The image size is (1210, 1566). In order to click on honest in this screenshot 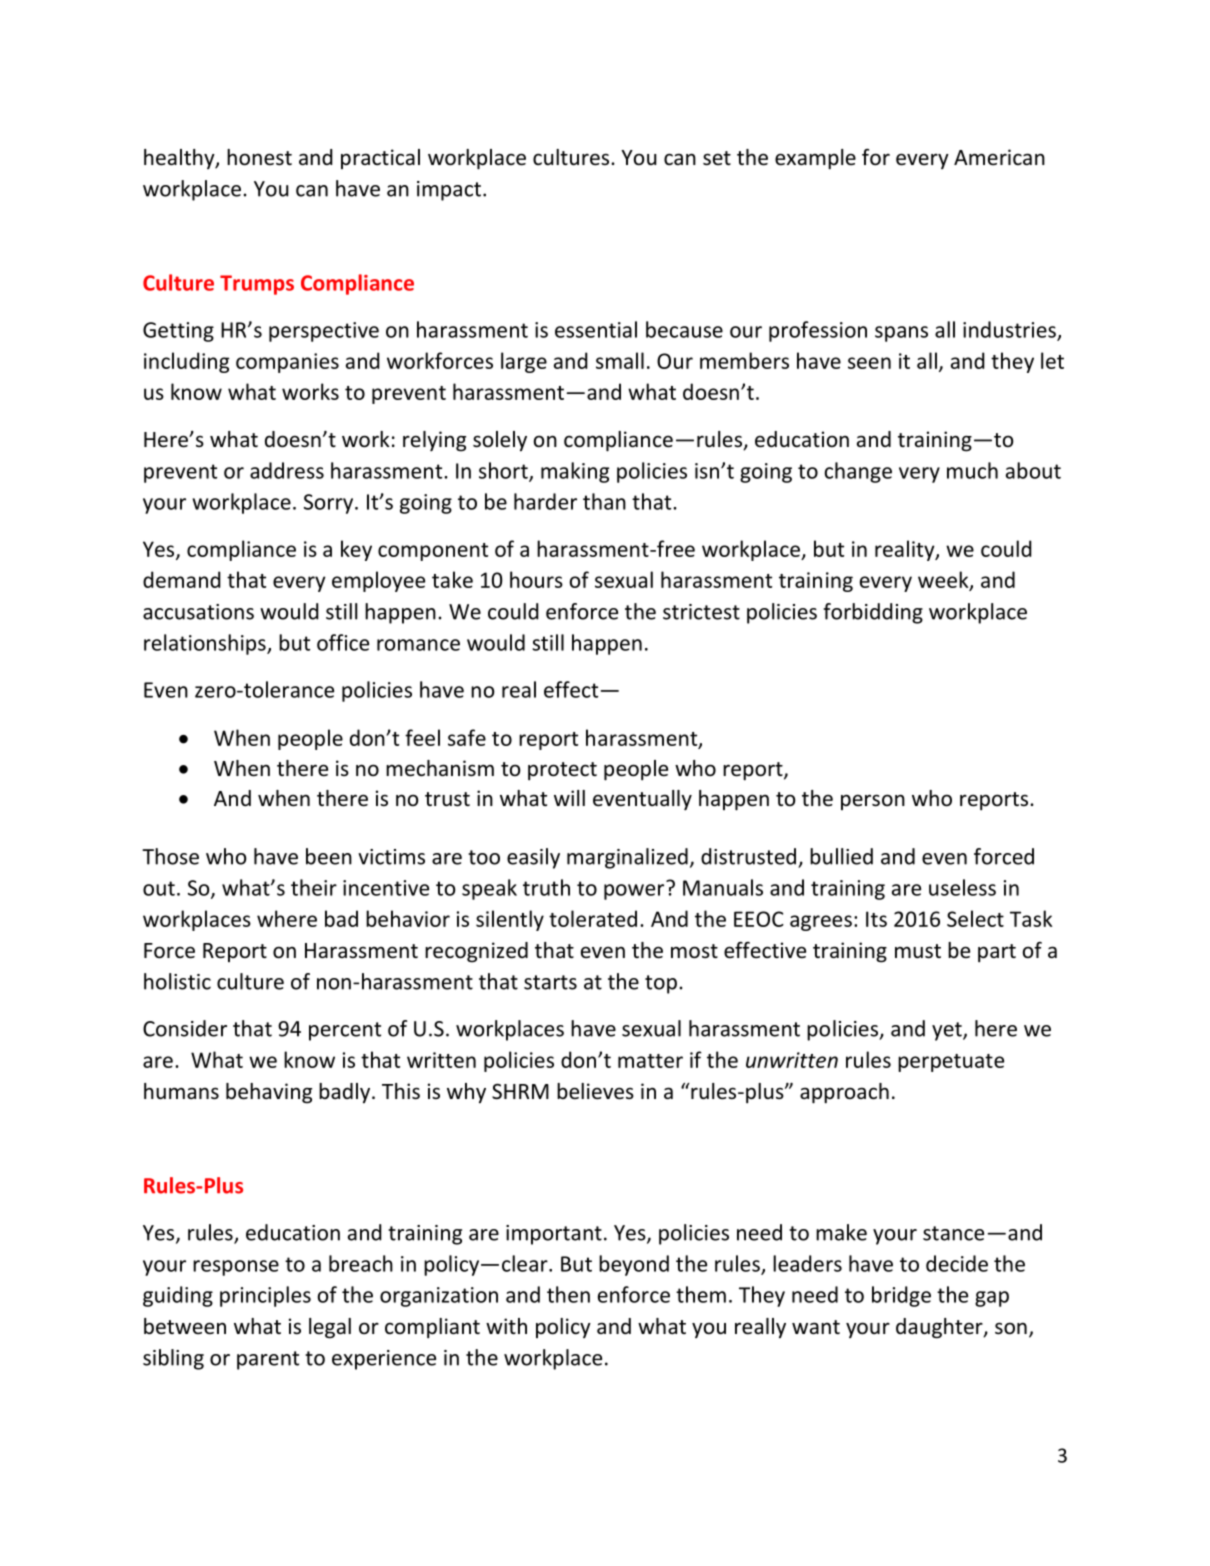, I will do `click(259, 157)`.
